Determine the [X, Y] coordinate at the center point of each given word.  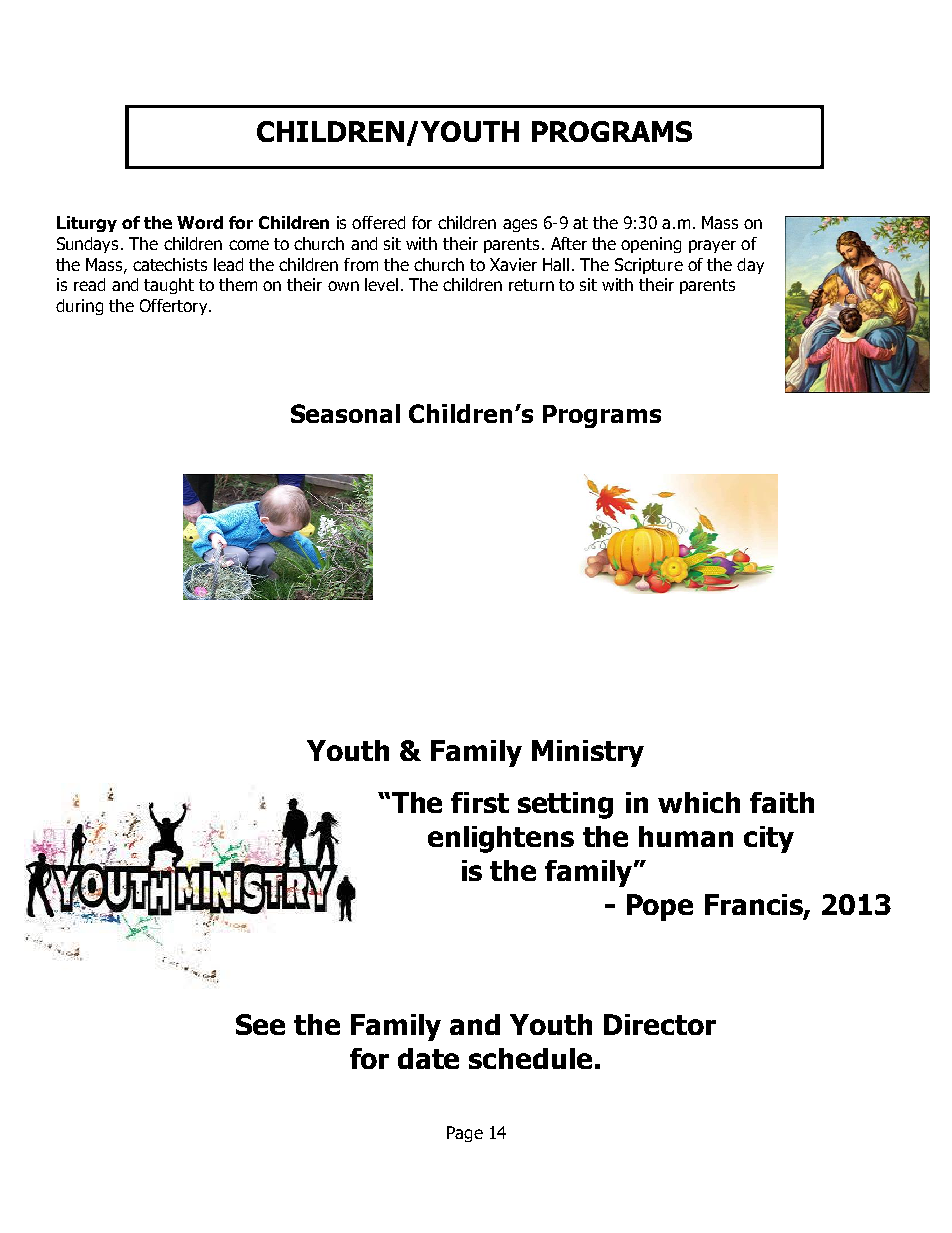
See [260, 1024]
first [480, 802]
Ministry [588, 753]
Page [465, 1134]
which [699, 802]
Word [200, 222]
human [686, 836]
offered [378, 222]
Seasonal [345, 413]
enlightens [501, 839]
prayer [712, 246]
